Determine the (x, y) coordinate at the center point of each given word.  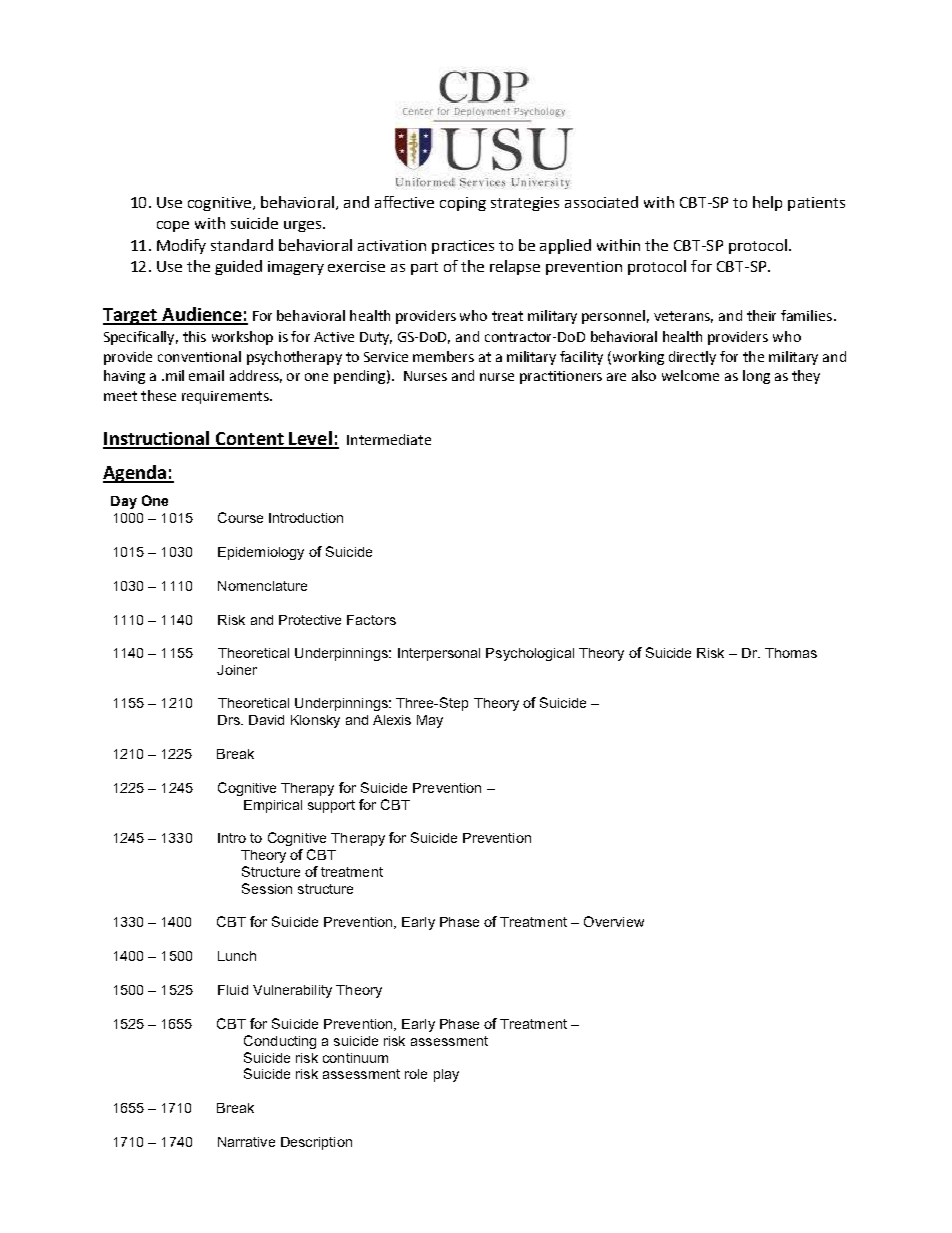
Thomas (791, 653)
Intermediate (389, 439)
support (331, 806)
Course (240, 517)
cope (173, 226)
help (767, 203)
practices (463, 247)
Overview (614, 921)
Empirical (273, 806)
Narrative (246, 1142)
